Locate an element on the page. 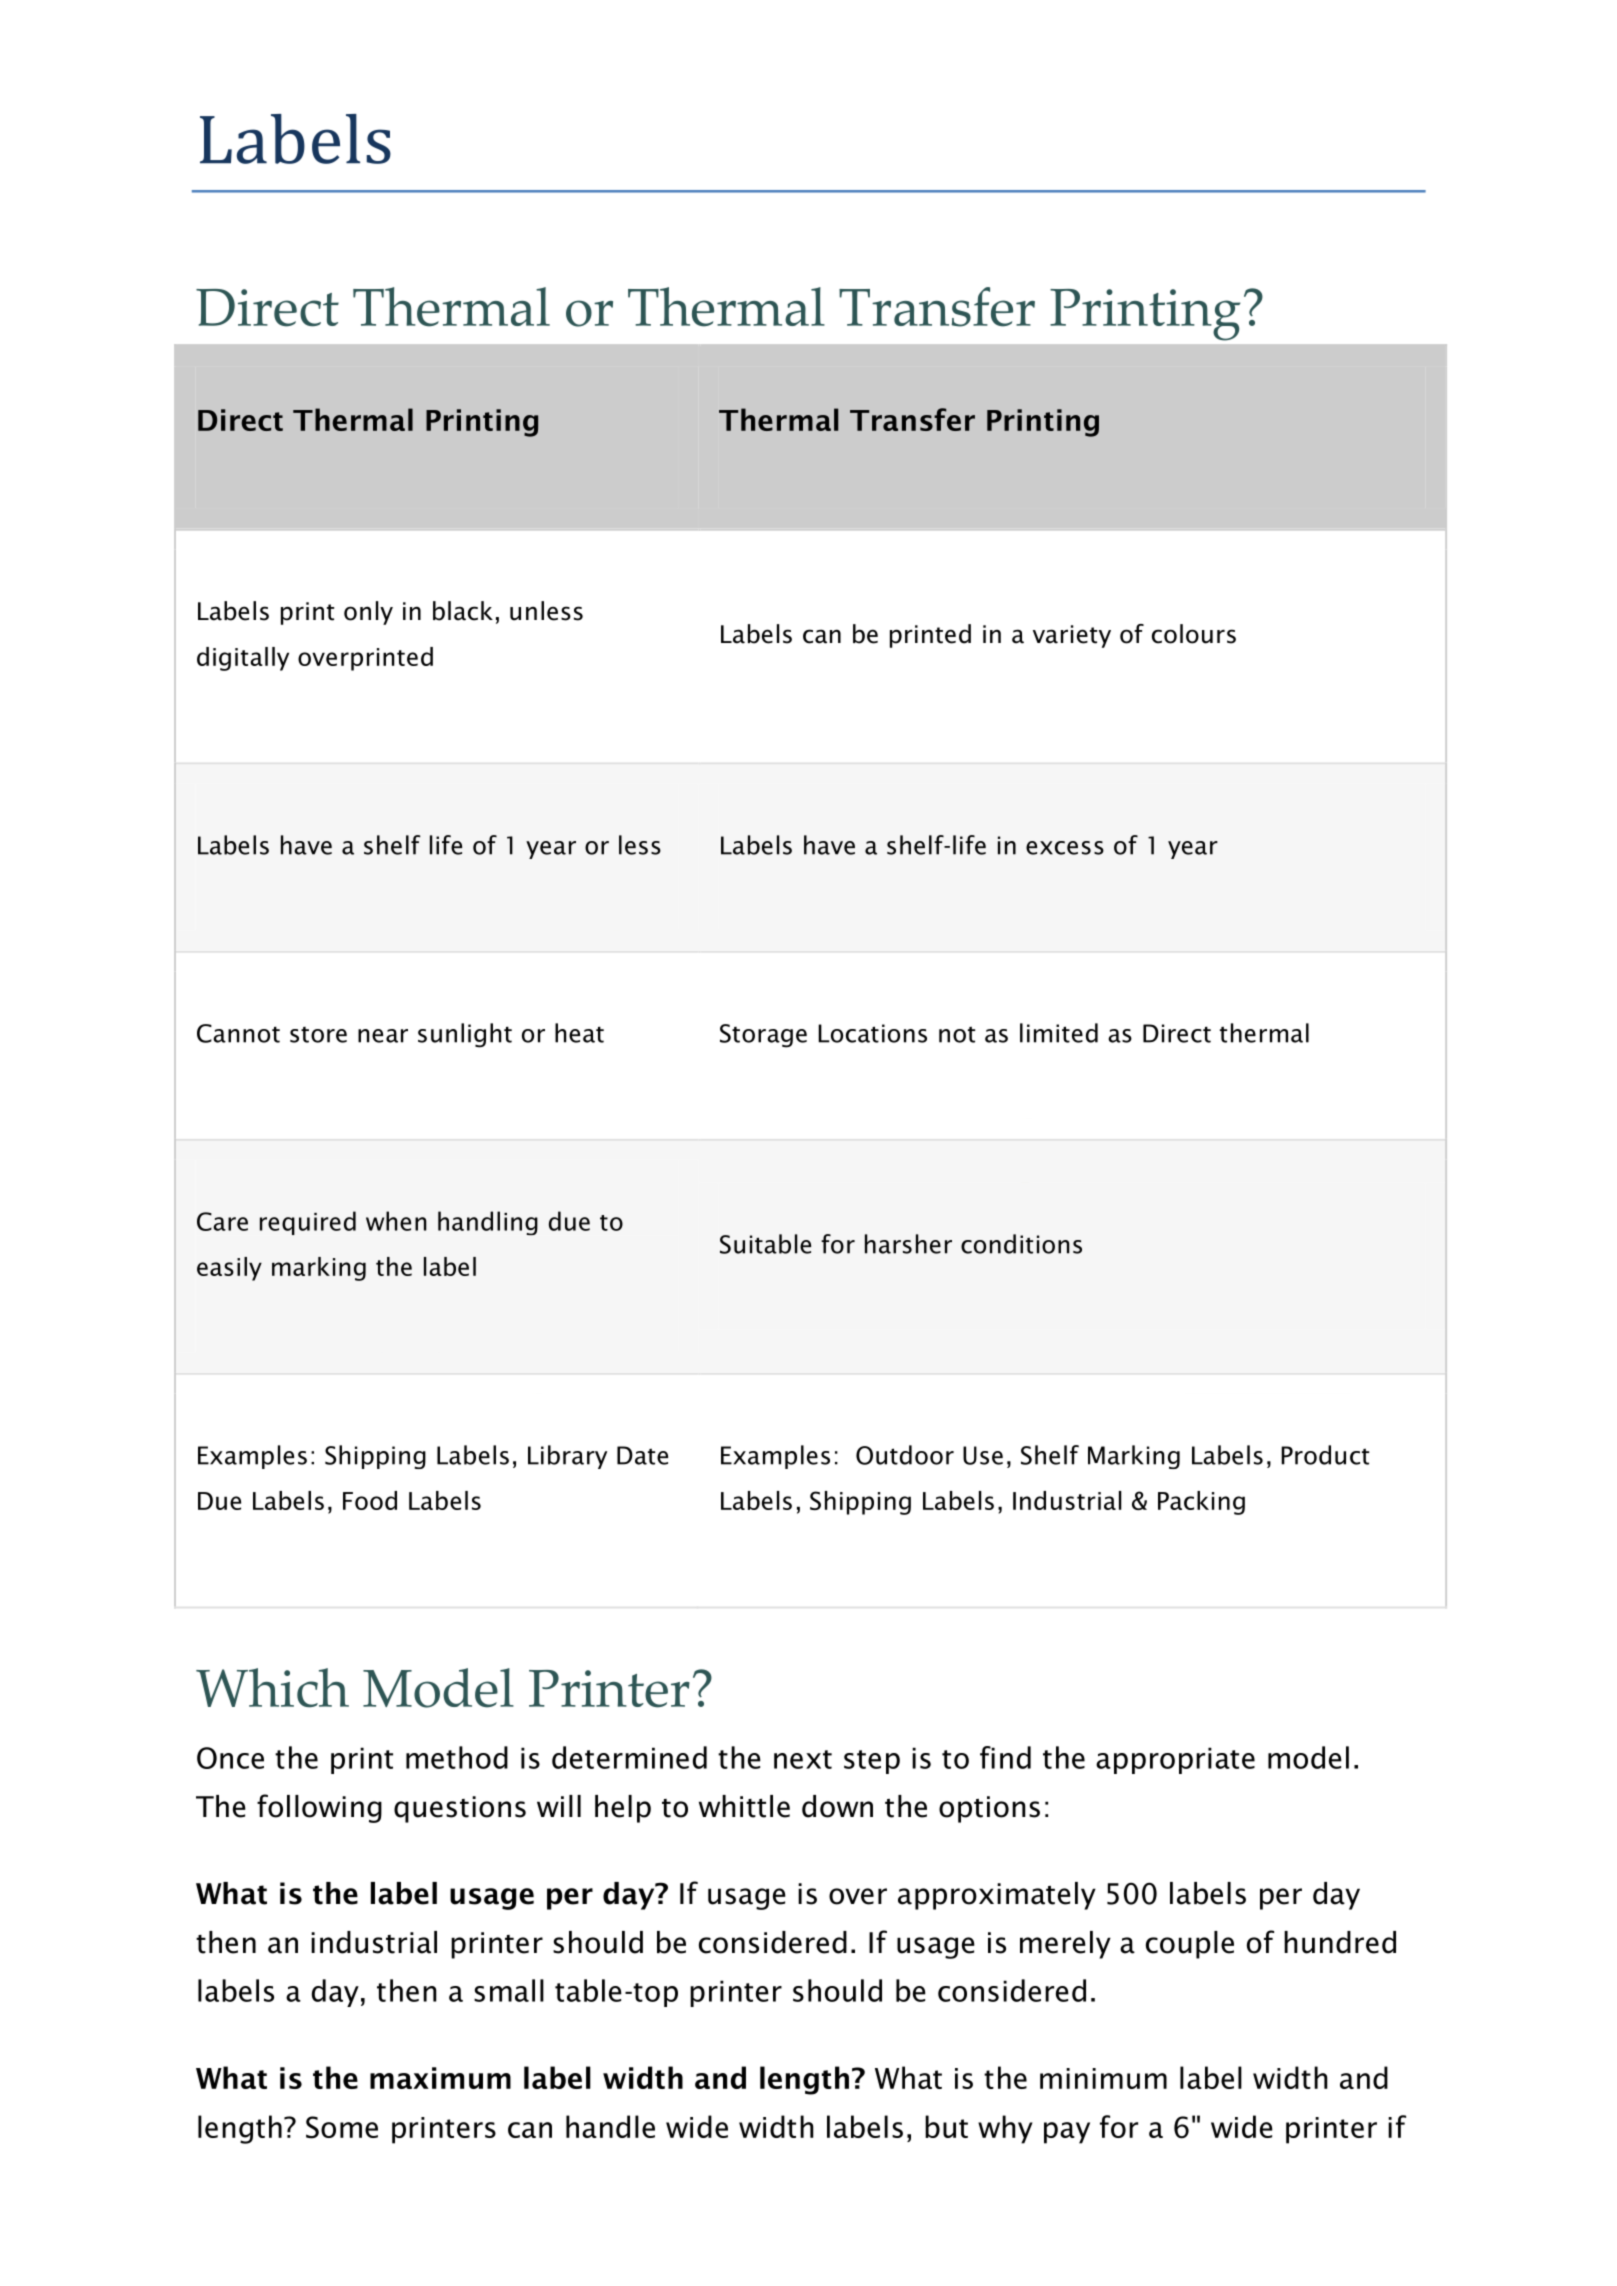 Image resolution: width=1617 pixels, height=2286 pixels. minimum is located at coordinates (1103, 2078).
